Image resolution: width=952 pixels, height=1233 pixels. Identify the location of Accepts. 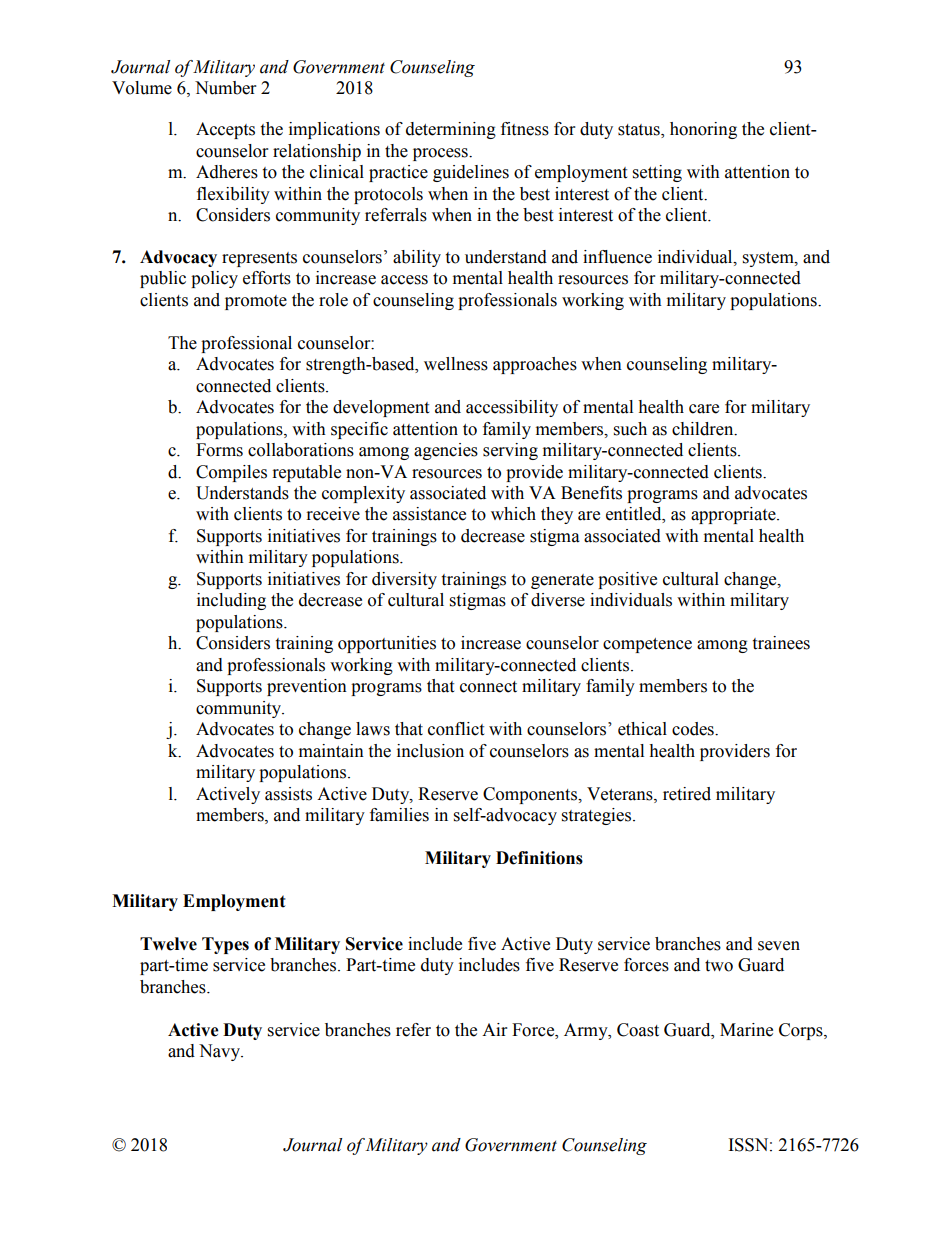
(225, 130).
